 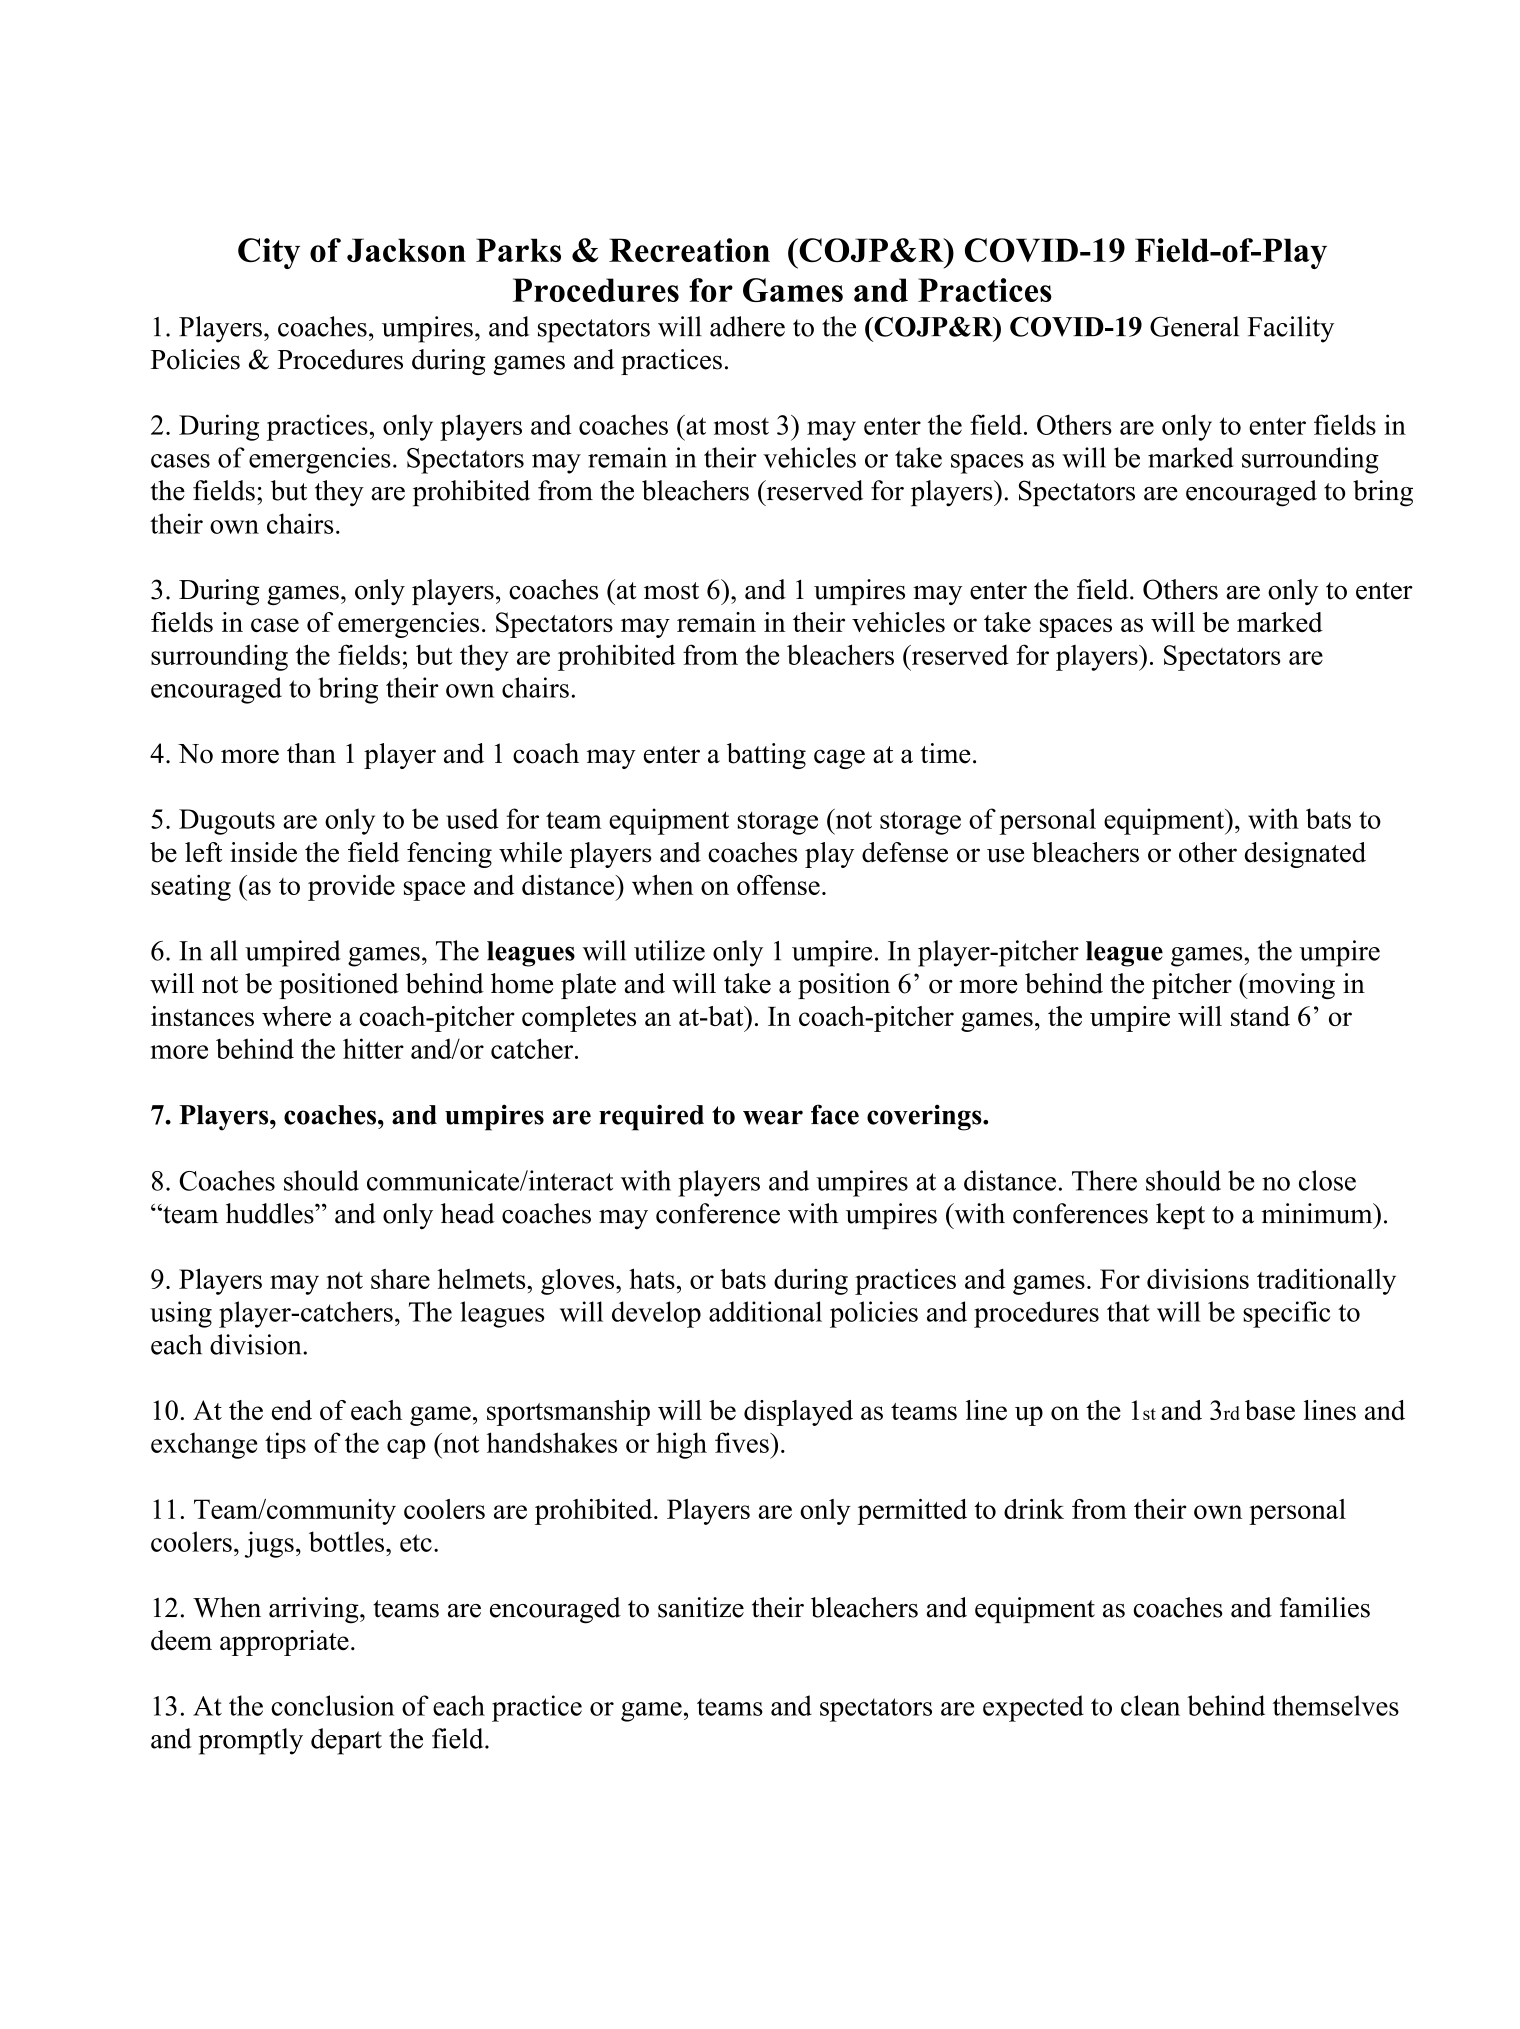 What do you see at coordinates (1180, 1216) in the screenshot?
I see `kept` at bounding box center [1180, 1216].
